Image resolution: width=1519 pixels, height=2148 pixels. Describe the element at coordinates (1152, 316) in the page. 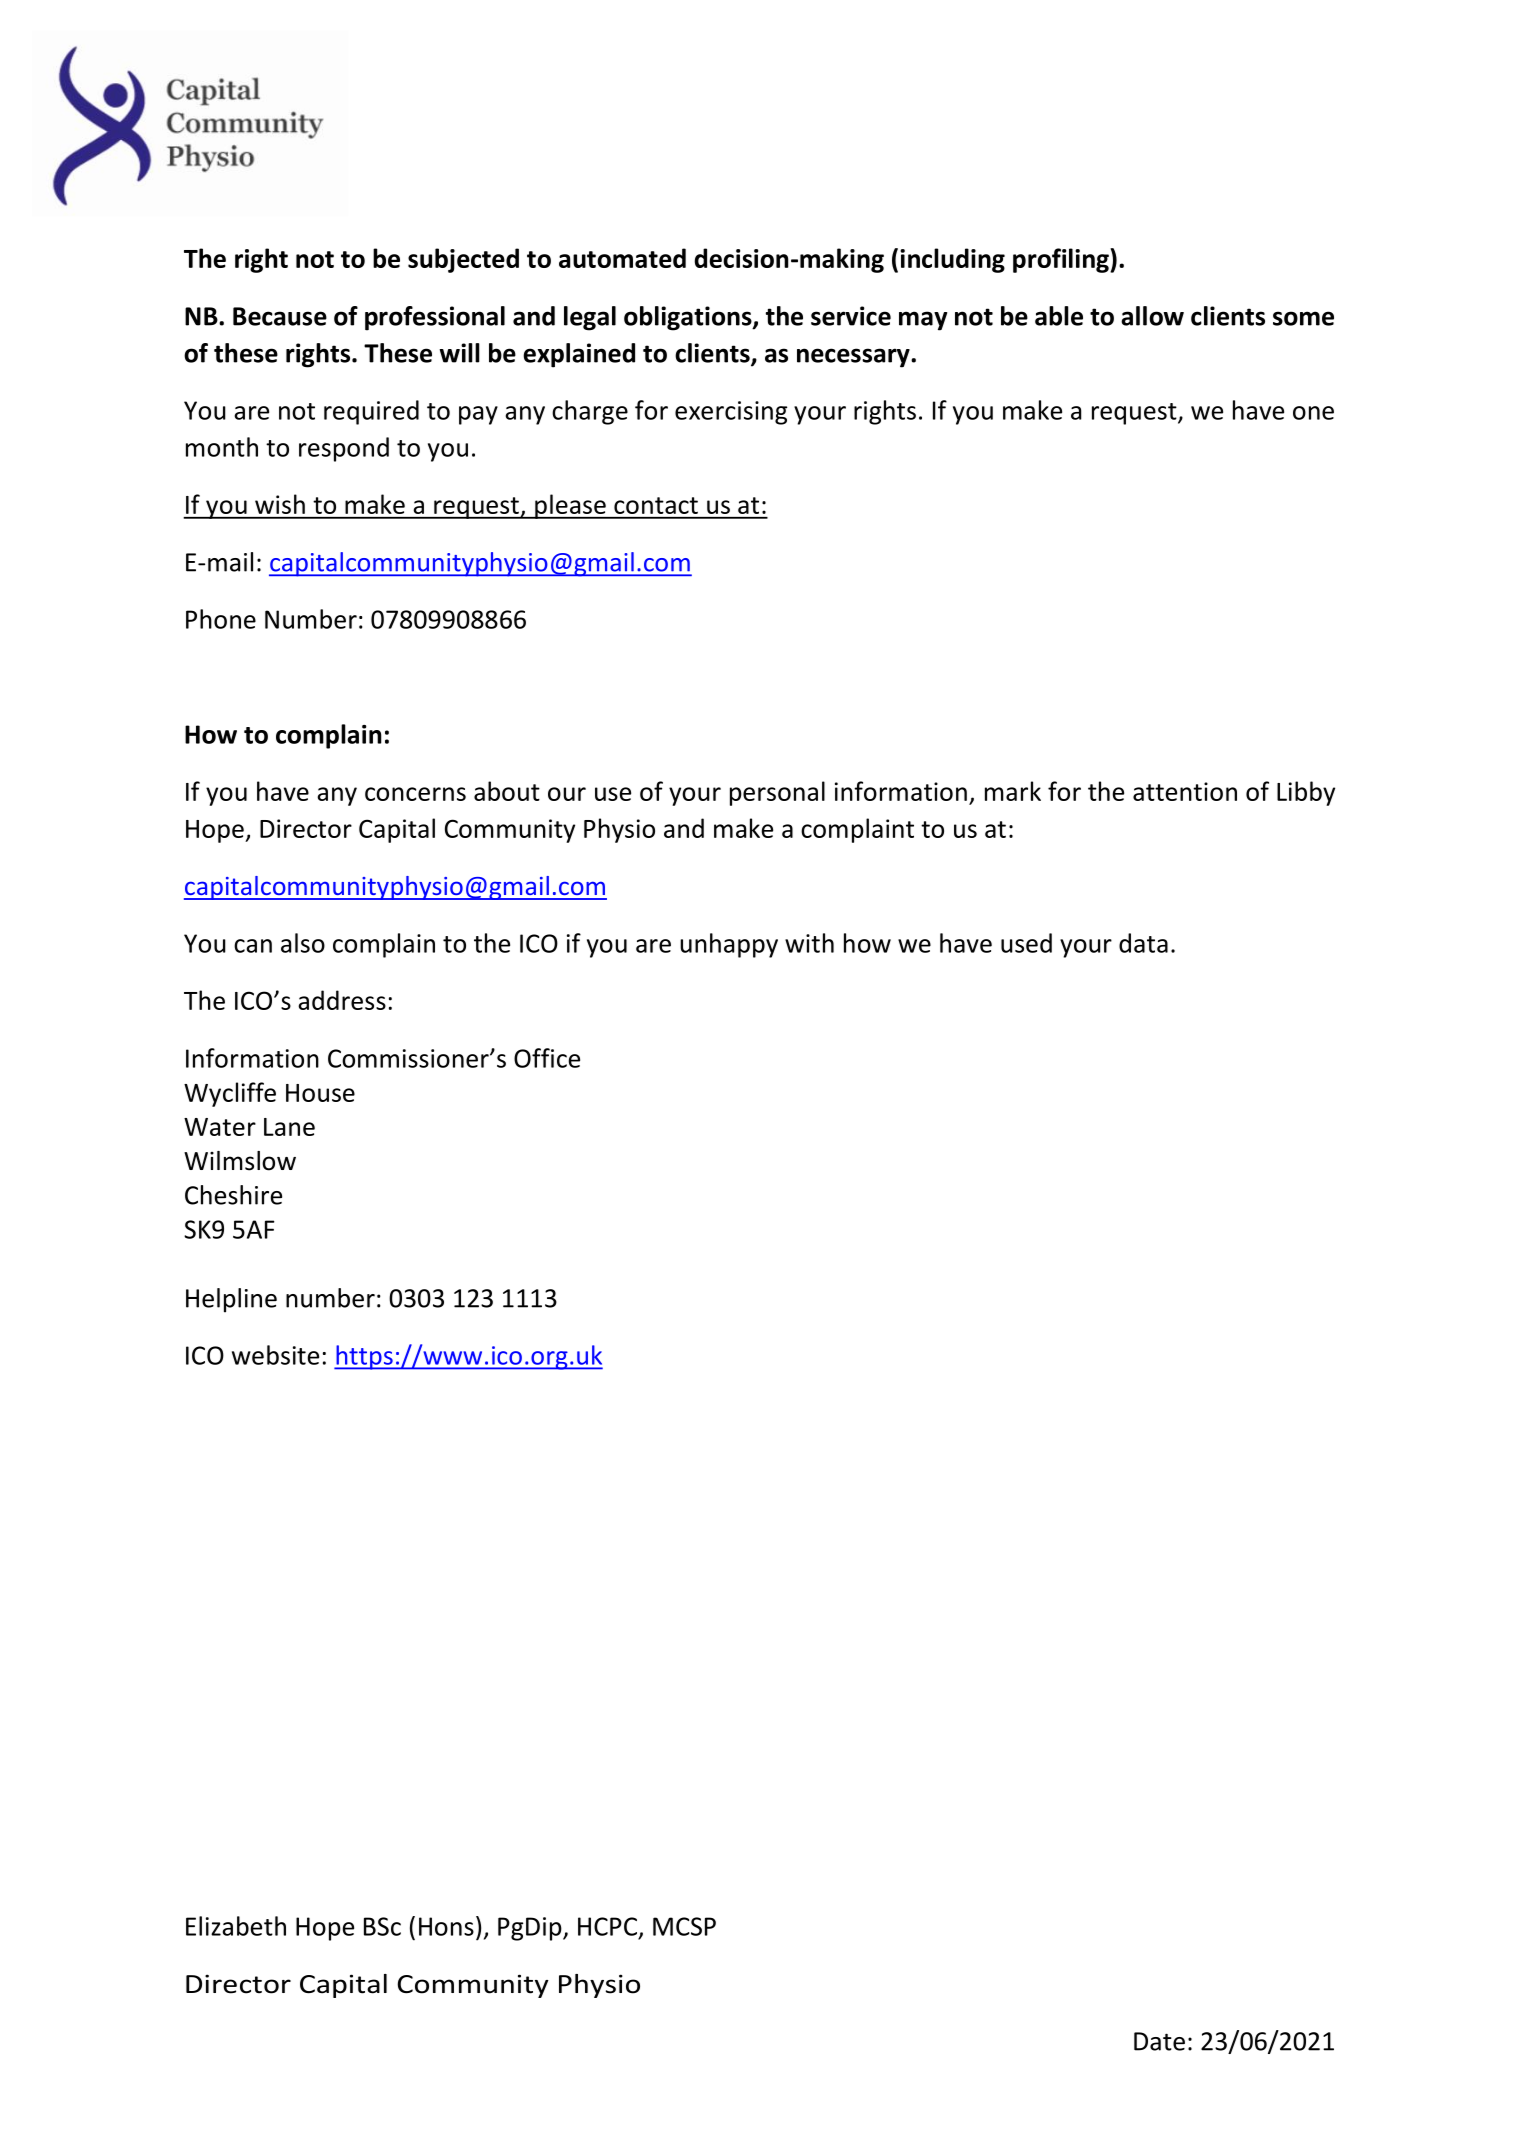

I see `allow` at that location.
